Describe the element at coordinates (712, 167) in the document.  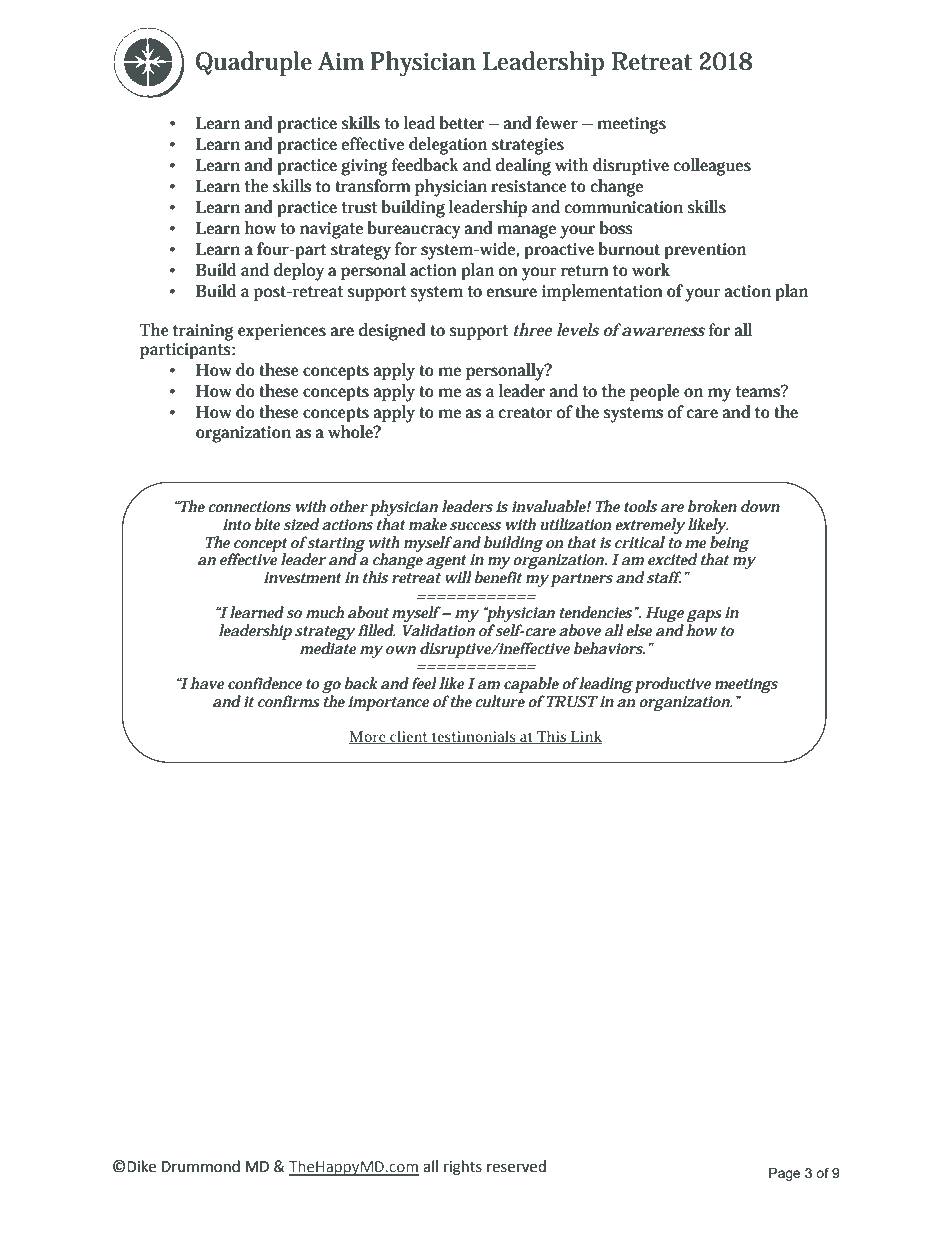
I see `colleagues` at that location.
